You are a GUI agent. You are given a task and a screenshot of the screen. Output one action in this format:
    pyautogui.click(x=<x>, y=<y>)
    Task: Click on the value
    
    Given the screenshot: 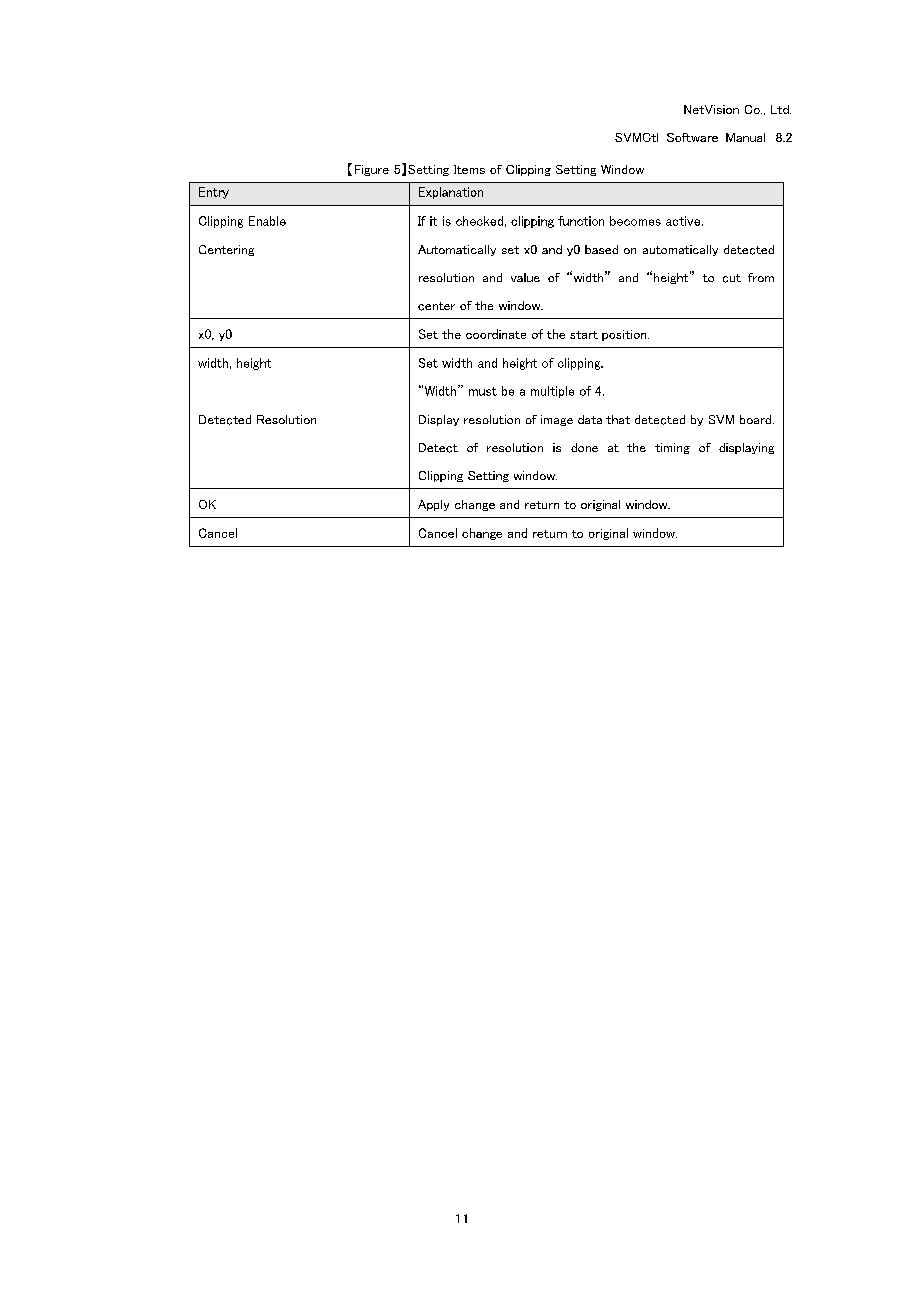 What is the action you would take?
    pyautogui.click(x=525, y=277)
